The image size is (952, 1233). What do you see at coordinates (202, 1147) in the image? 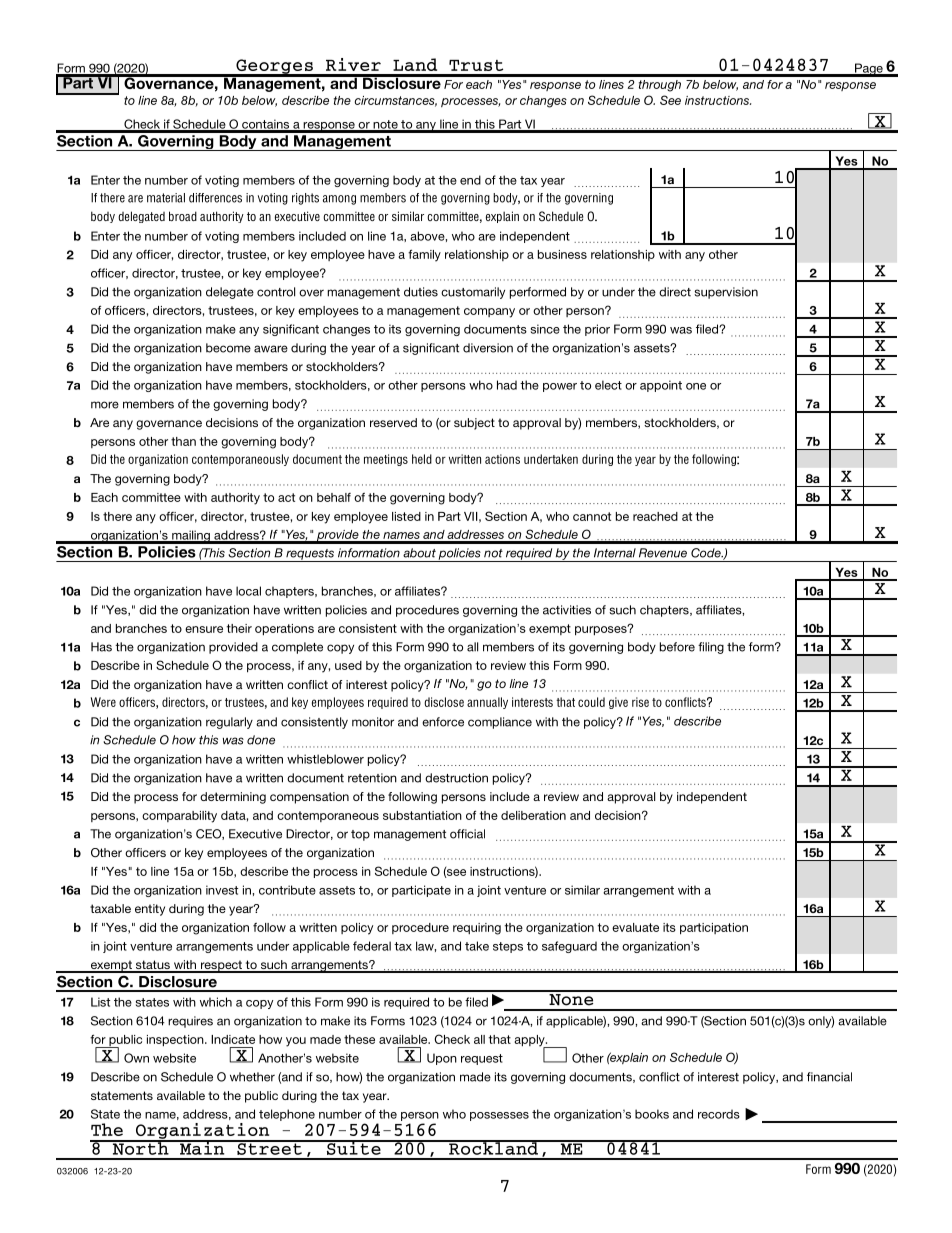
I see `Main` at bounding box center [202, 1147].
